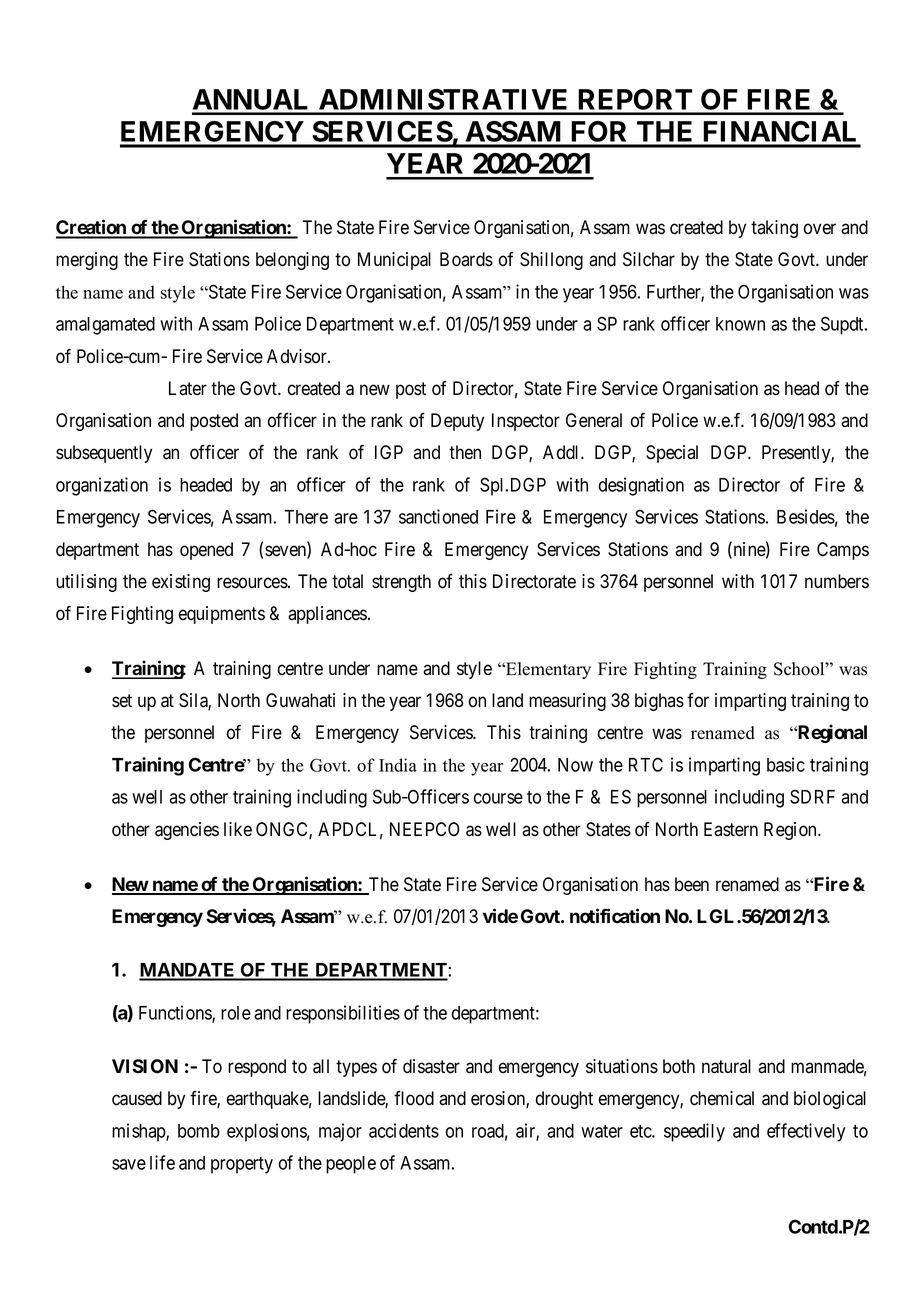 Image resolution: width=924 pixels, height=1308 pixels. What do you see at coordinates (547, 670) in the screenshot?
I see `Elementary` at bounding box center [547, 670].
